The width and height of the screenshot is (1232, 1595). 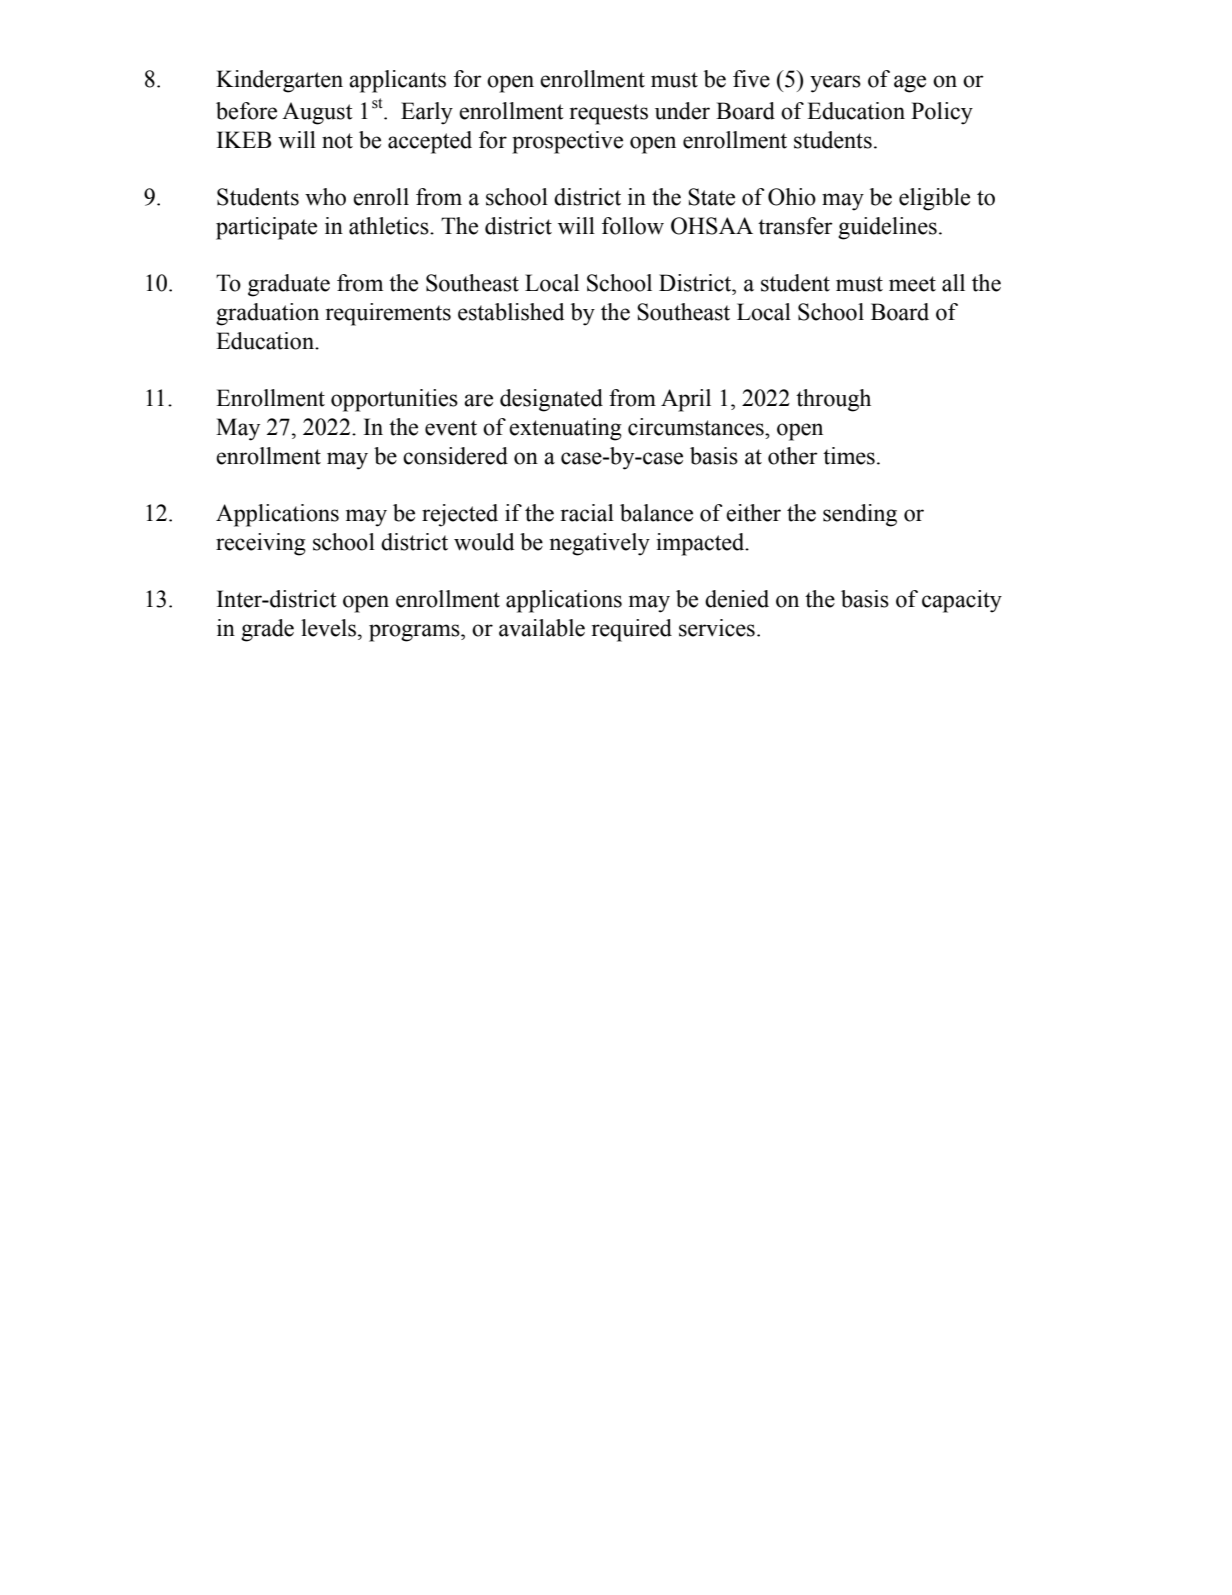 What do you see at coordinates (325, 197) in the screenshot?
I see `who` at bounding box center [325, 197].
